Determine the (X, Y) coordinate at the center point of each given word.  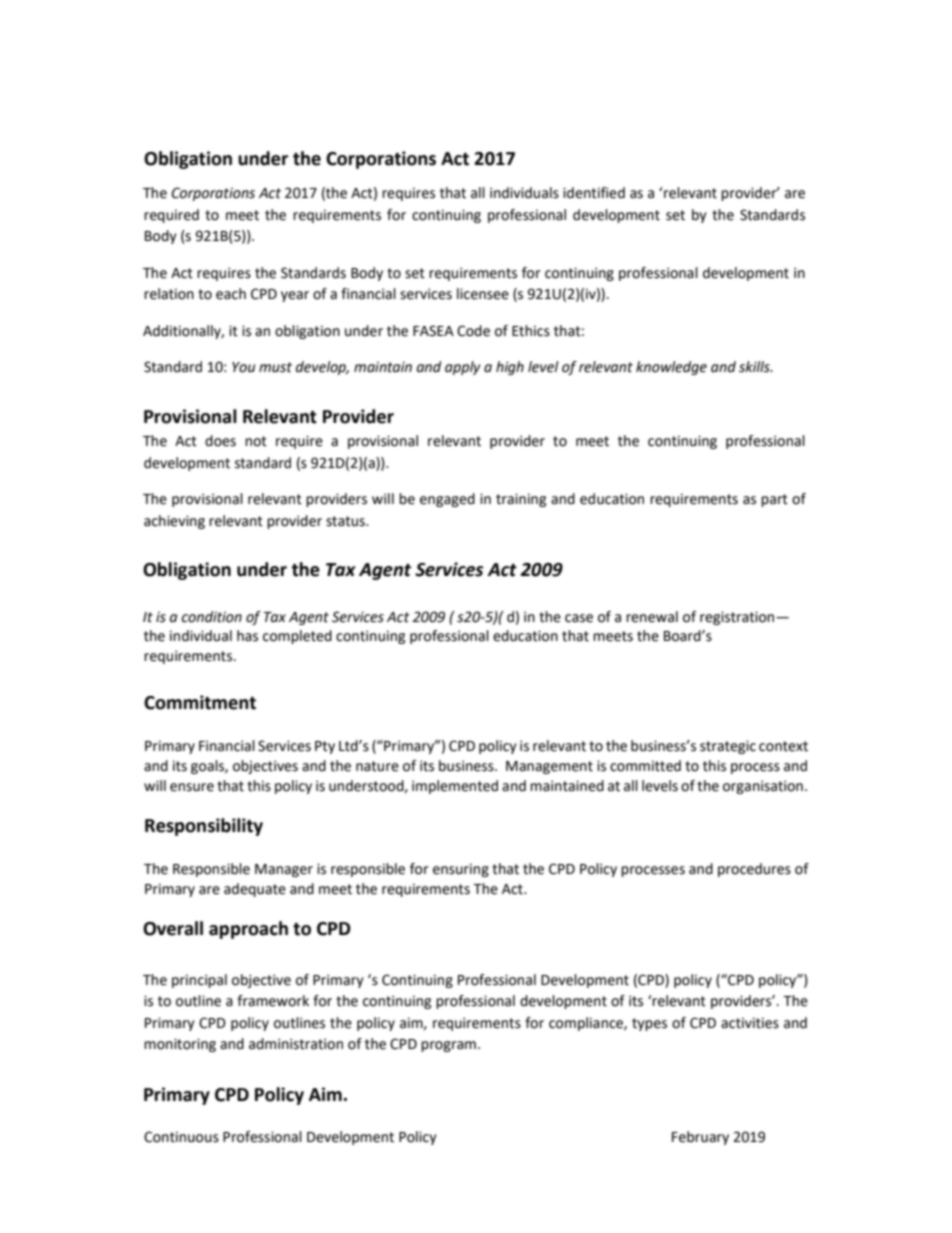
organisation (763, 787)
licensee (483, 294)
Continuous (181, 1137)
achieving (174, 522)
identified (594, 193)
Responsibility (204, 827)
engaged (447, 500)
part (774, 500)
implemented (455, 787)
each (231, 294)
